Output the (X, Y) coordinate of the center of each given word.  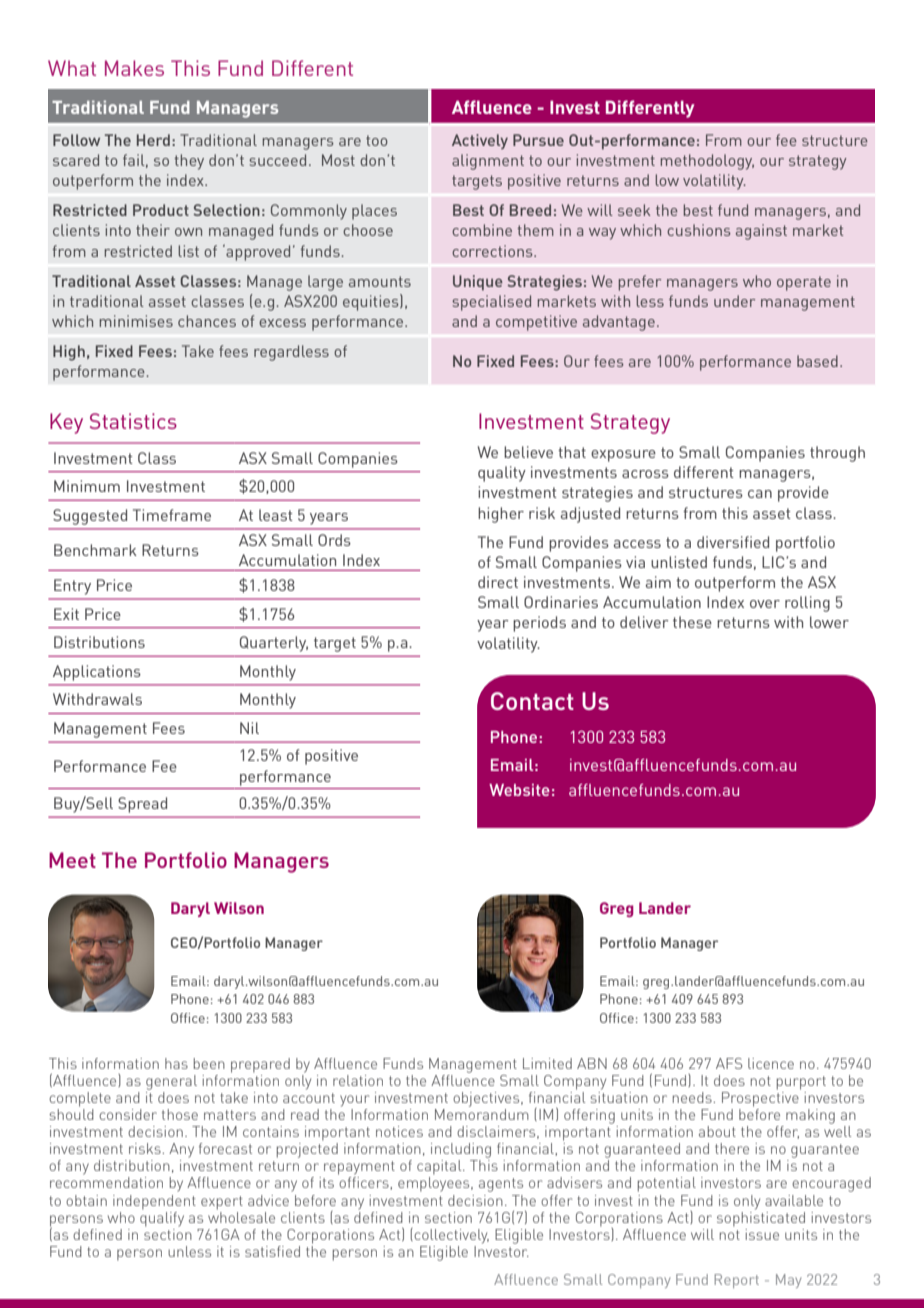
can (760, 494)
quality (502, 474)
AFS (729, 1063)
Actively (480, 141)
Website (519, 790)
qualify (162, 1218)
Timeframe (172, 515)
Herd (153, 140)
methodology (707, 162)
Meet (72, 860)
